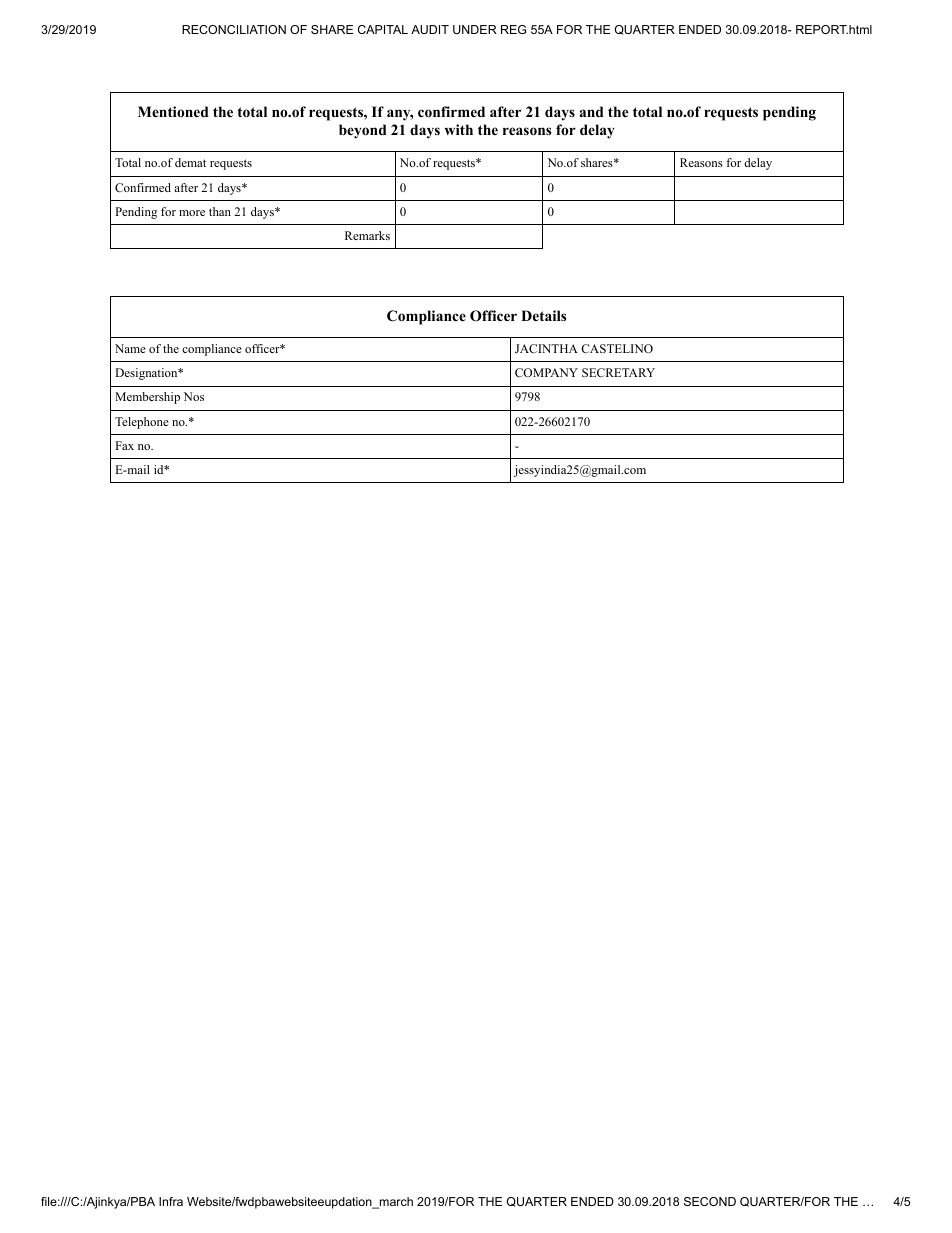  What do you see at coordinates (142, 423) in the document?
I see `Telephone` at bounding box center [142, 423].
